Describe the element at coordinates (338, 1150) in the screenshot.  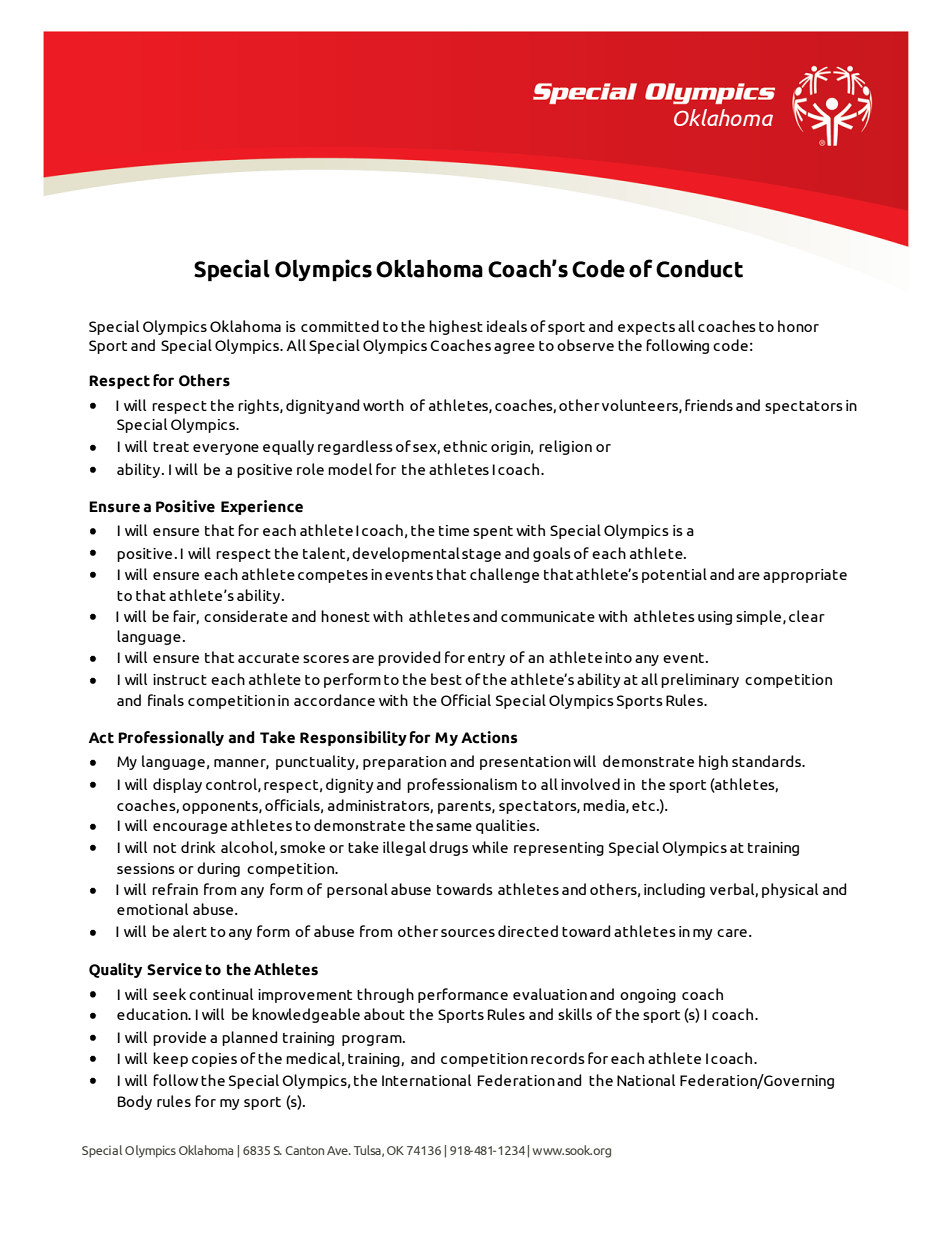
I see `Ave` at that location.
